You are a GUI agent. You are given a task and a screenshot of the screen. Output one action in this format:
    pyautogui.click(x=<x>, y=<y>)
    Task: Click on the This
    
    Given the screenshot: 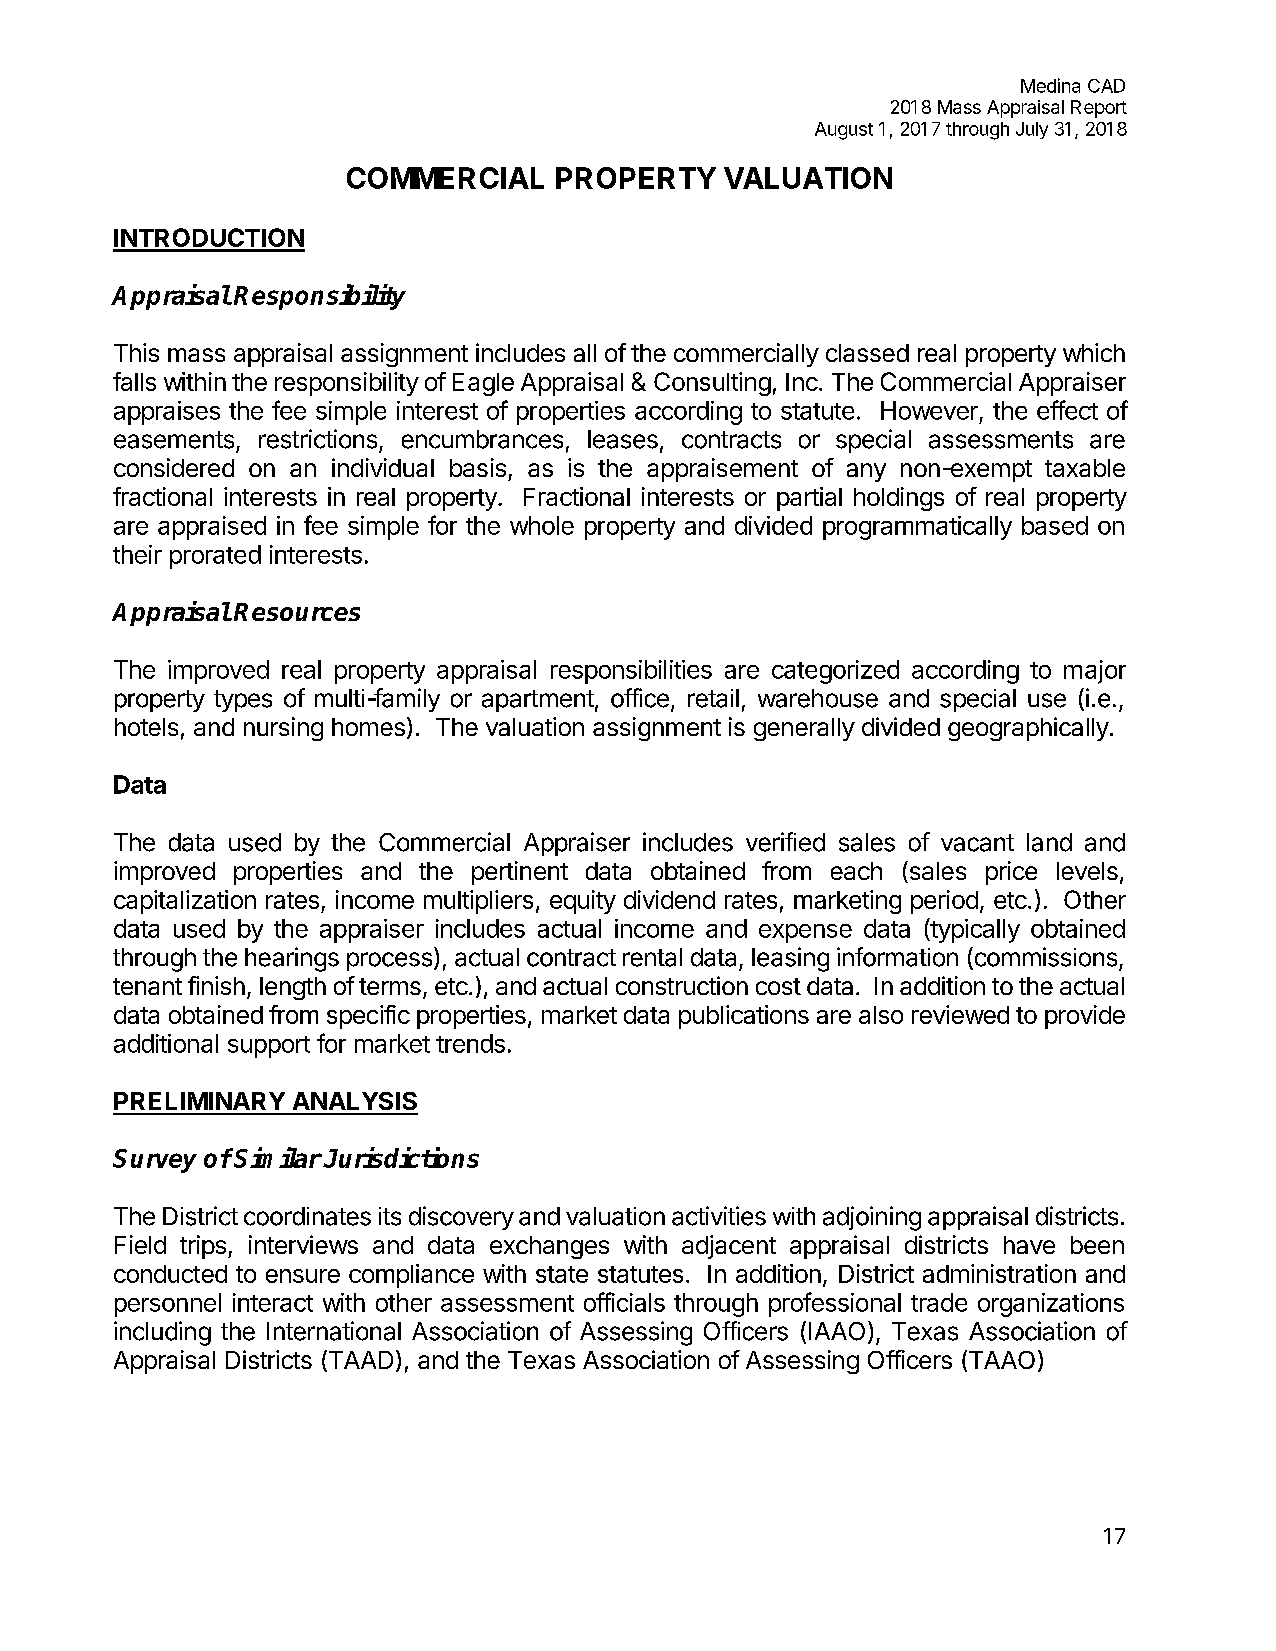 What is the action you would take?
    pyautogui.click(x=136, y=352)
